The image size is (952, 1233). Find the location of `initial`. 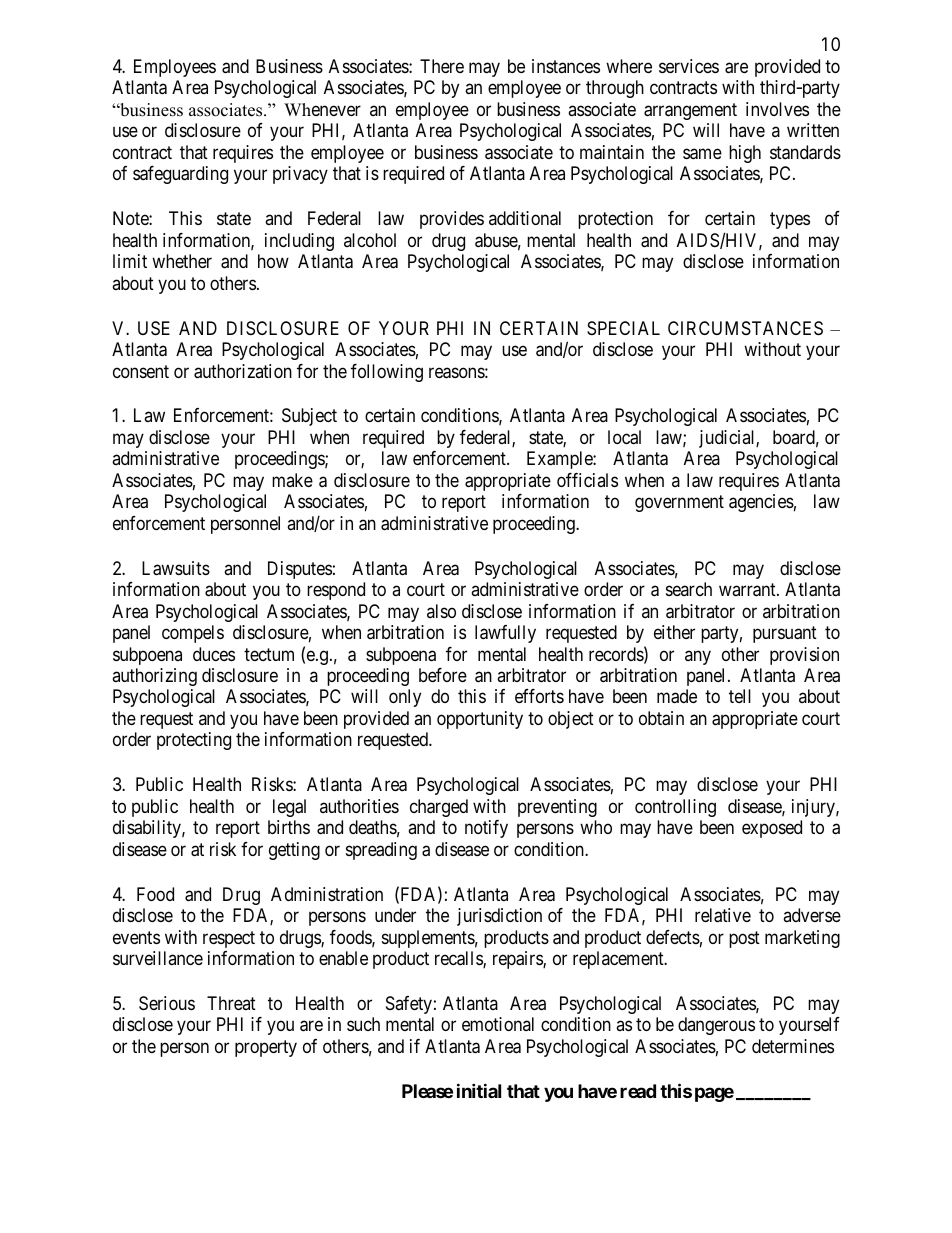

initial is located at coordinates (479, 1090).
